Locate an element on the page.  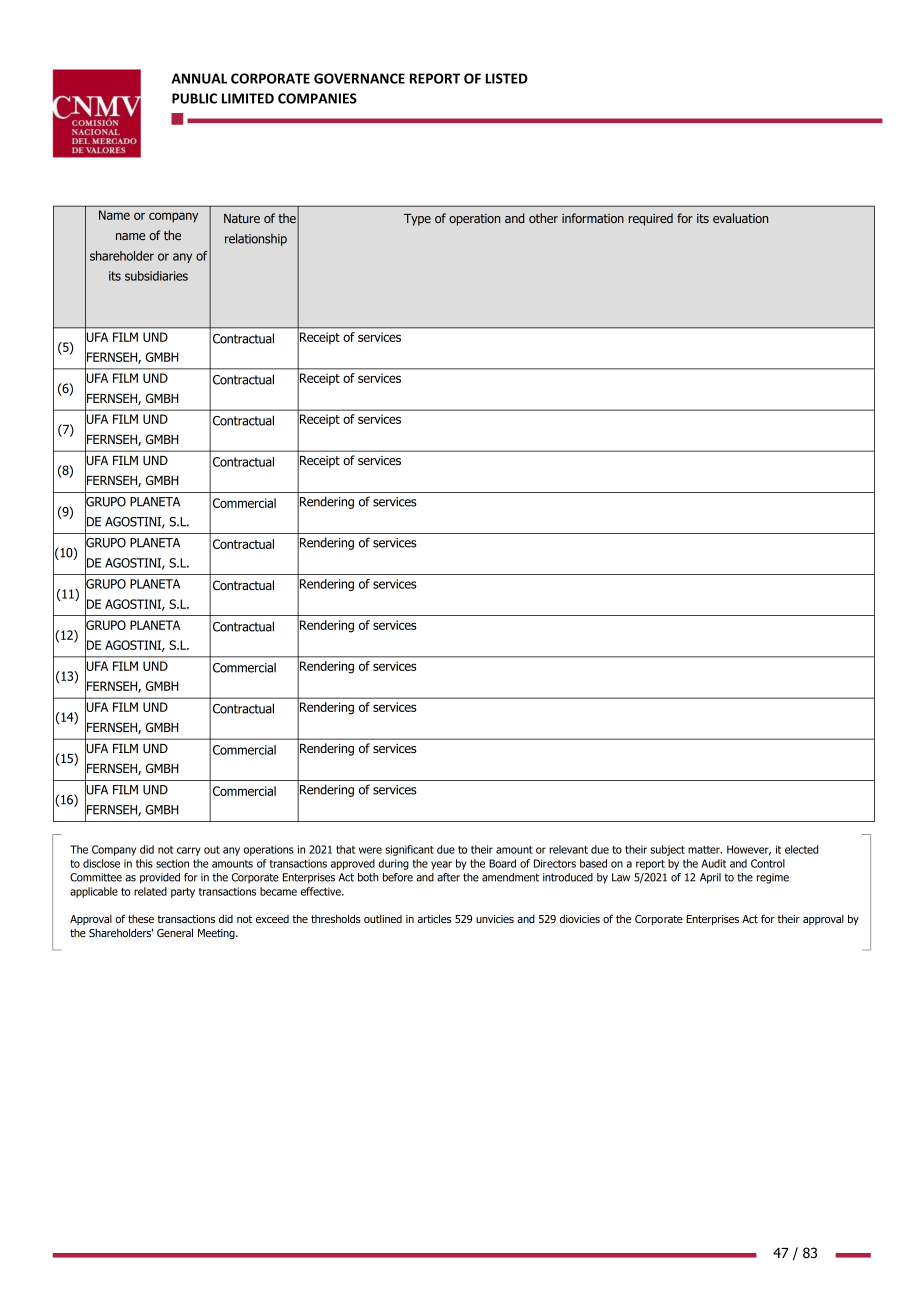
other is located at coordinates (543, 218).
